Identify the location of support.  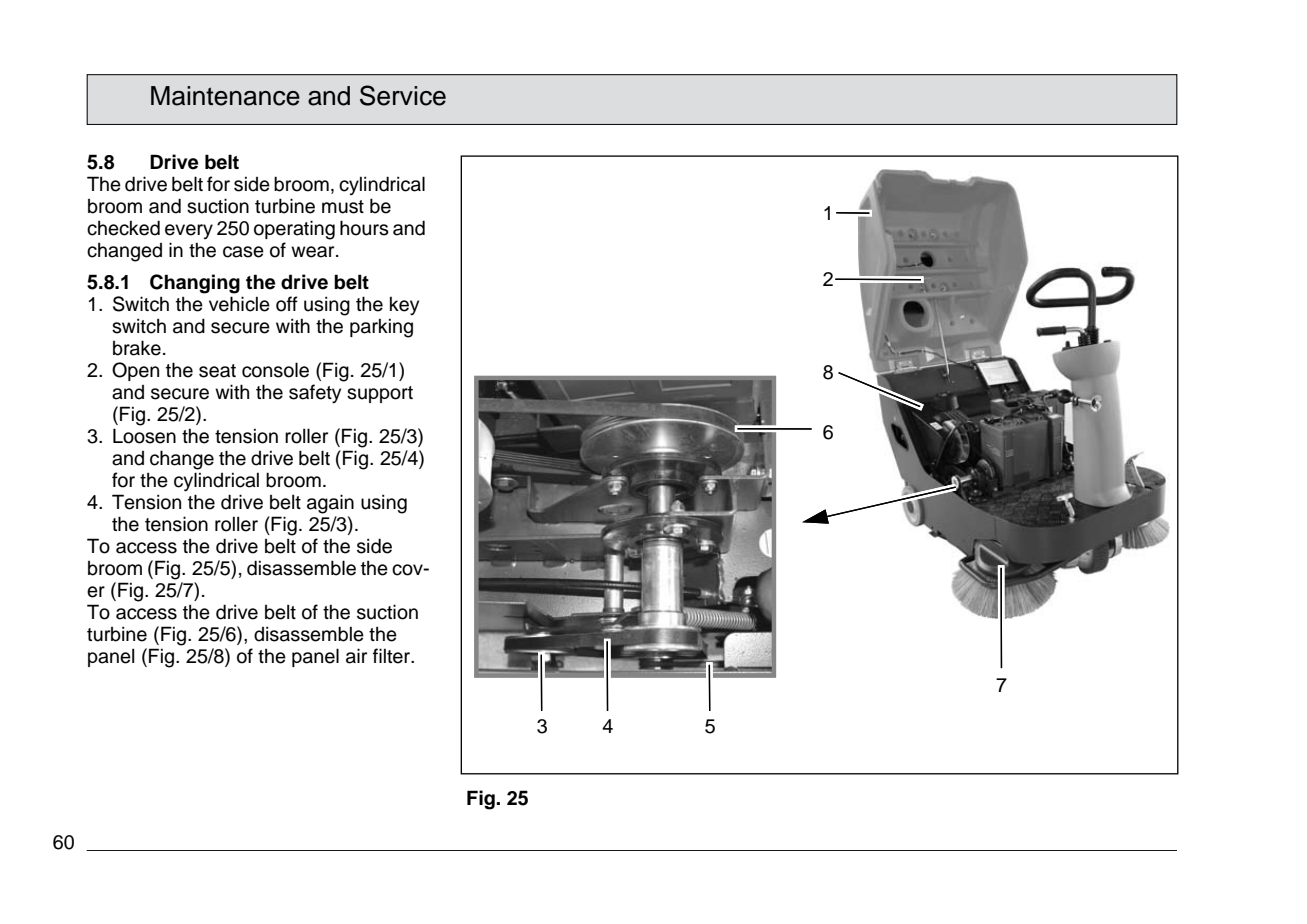
(380, 394).
